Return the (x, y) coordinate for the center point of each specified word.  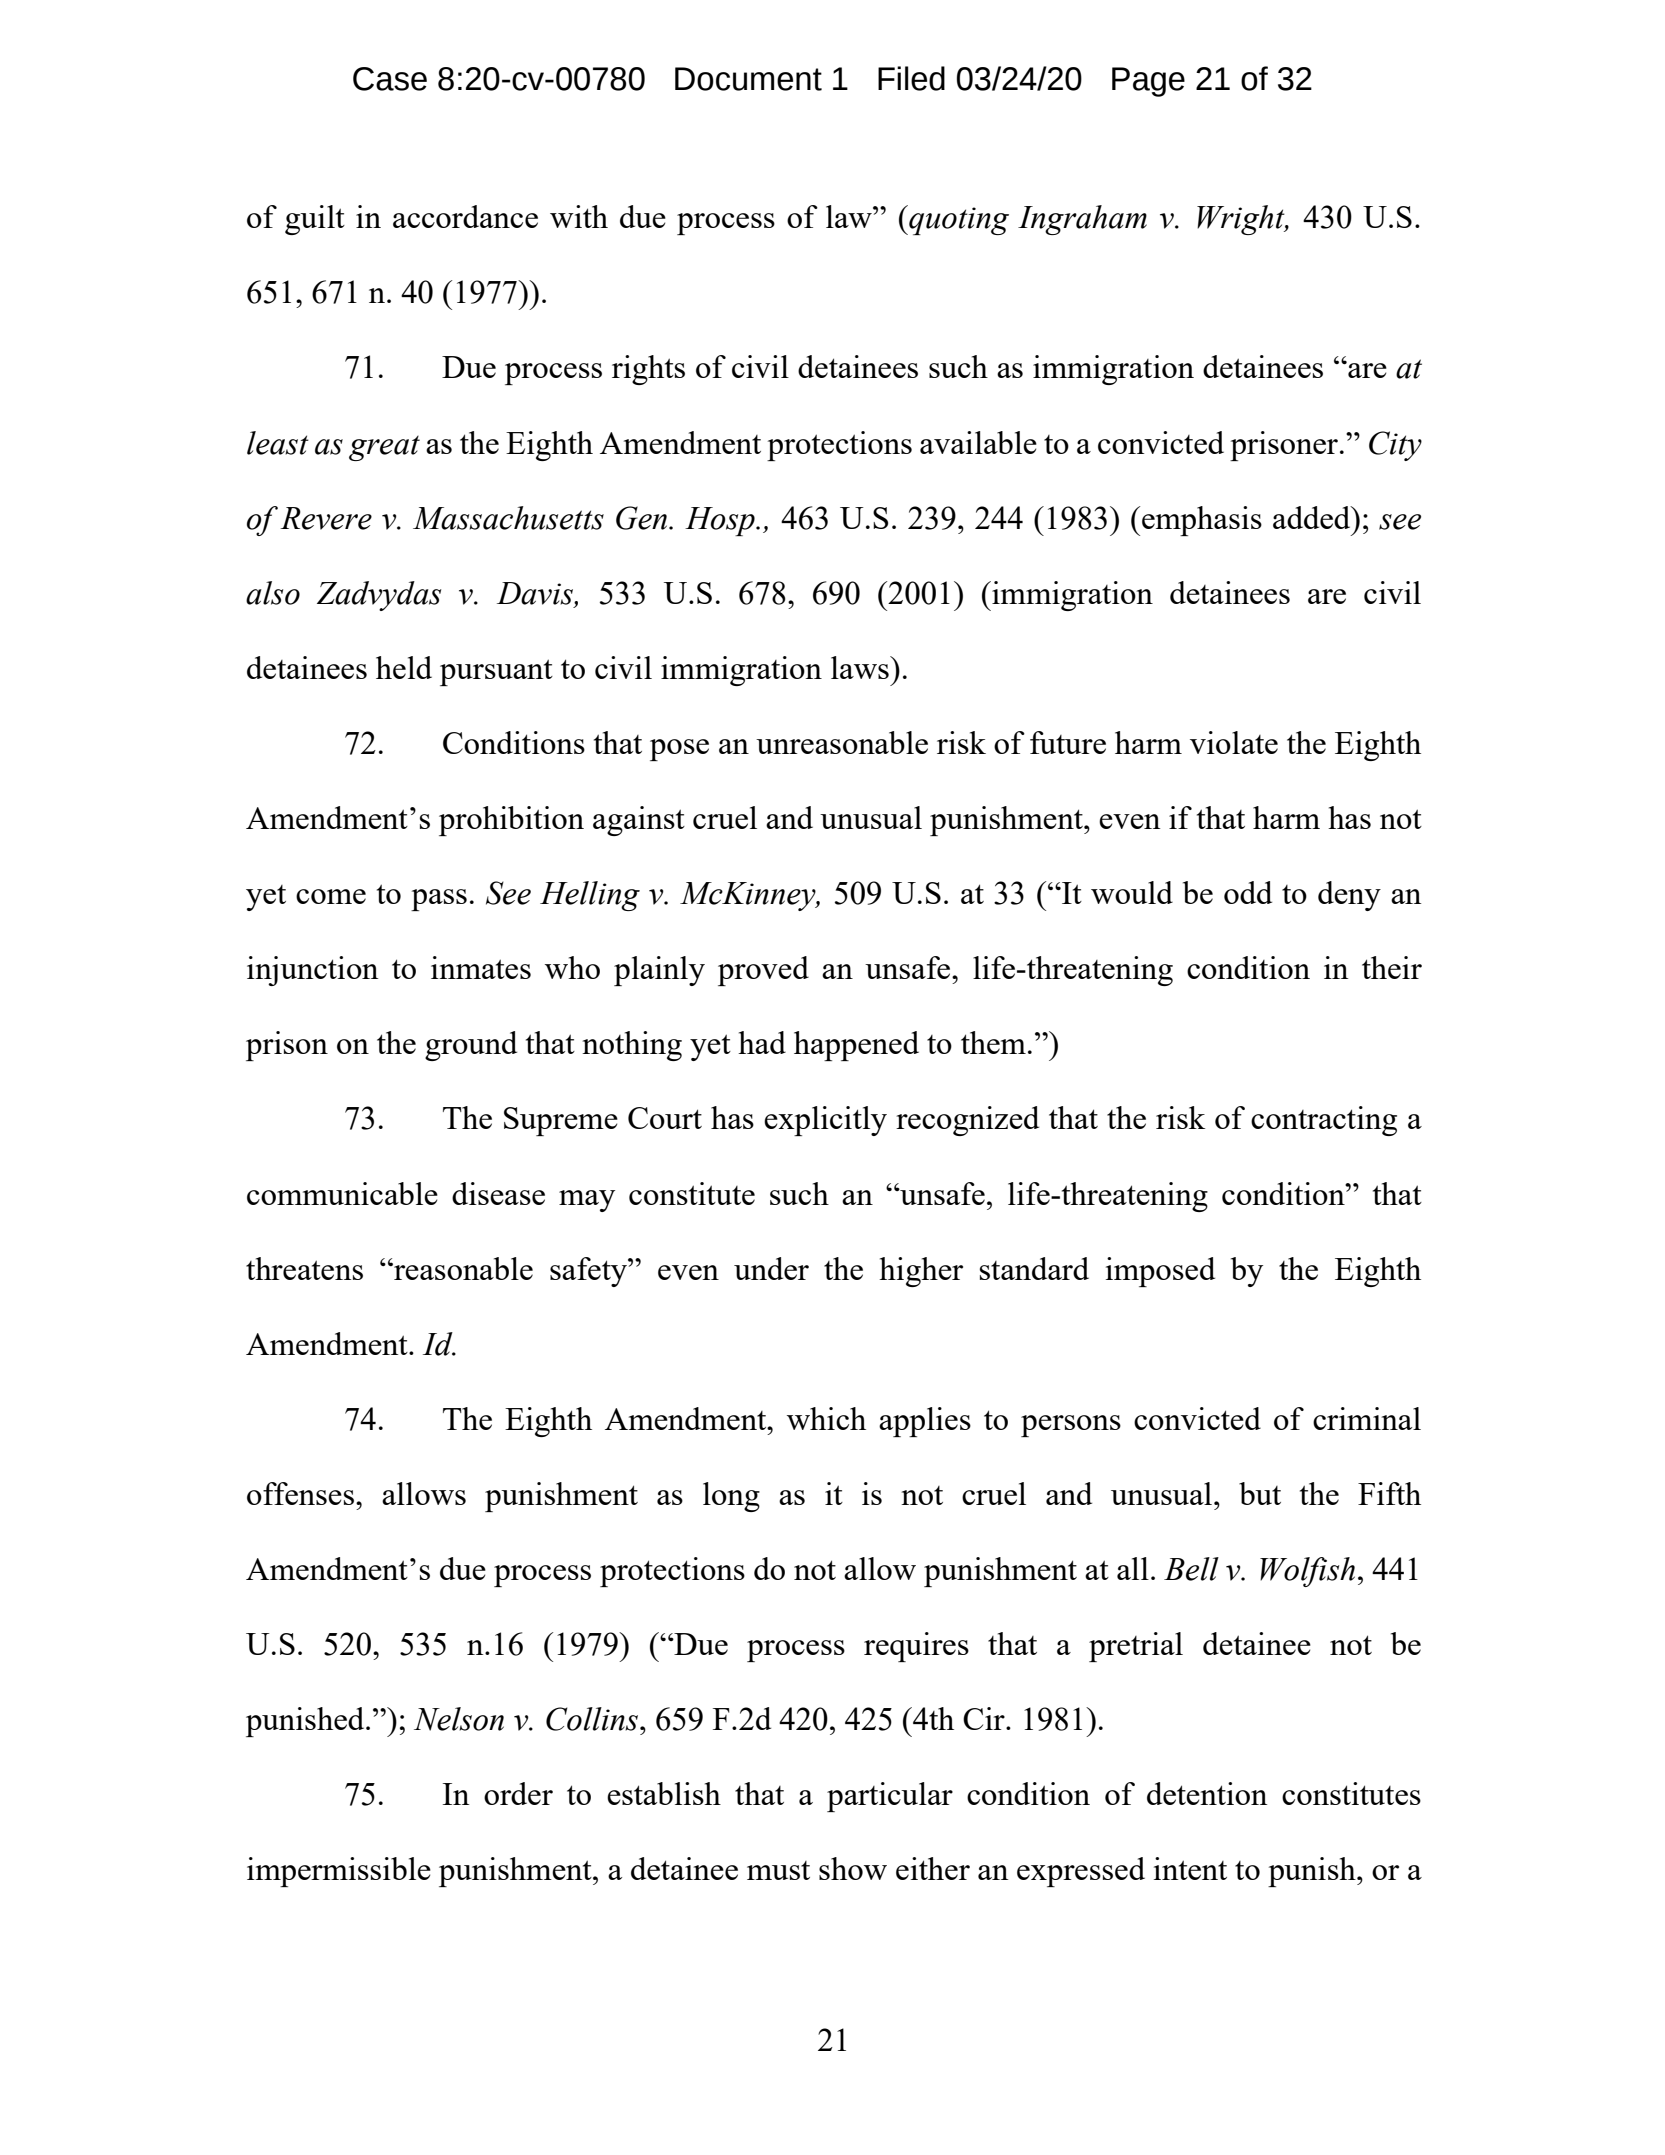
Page (1148, 82)
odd (1248, 892)
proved (763, 971)
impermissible (339, 1872)
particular (890, 1797)
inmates (481, 967)
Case (390, 79)
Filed (911, 78)
